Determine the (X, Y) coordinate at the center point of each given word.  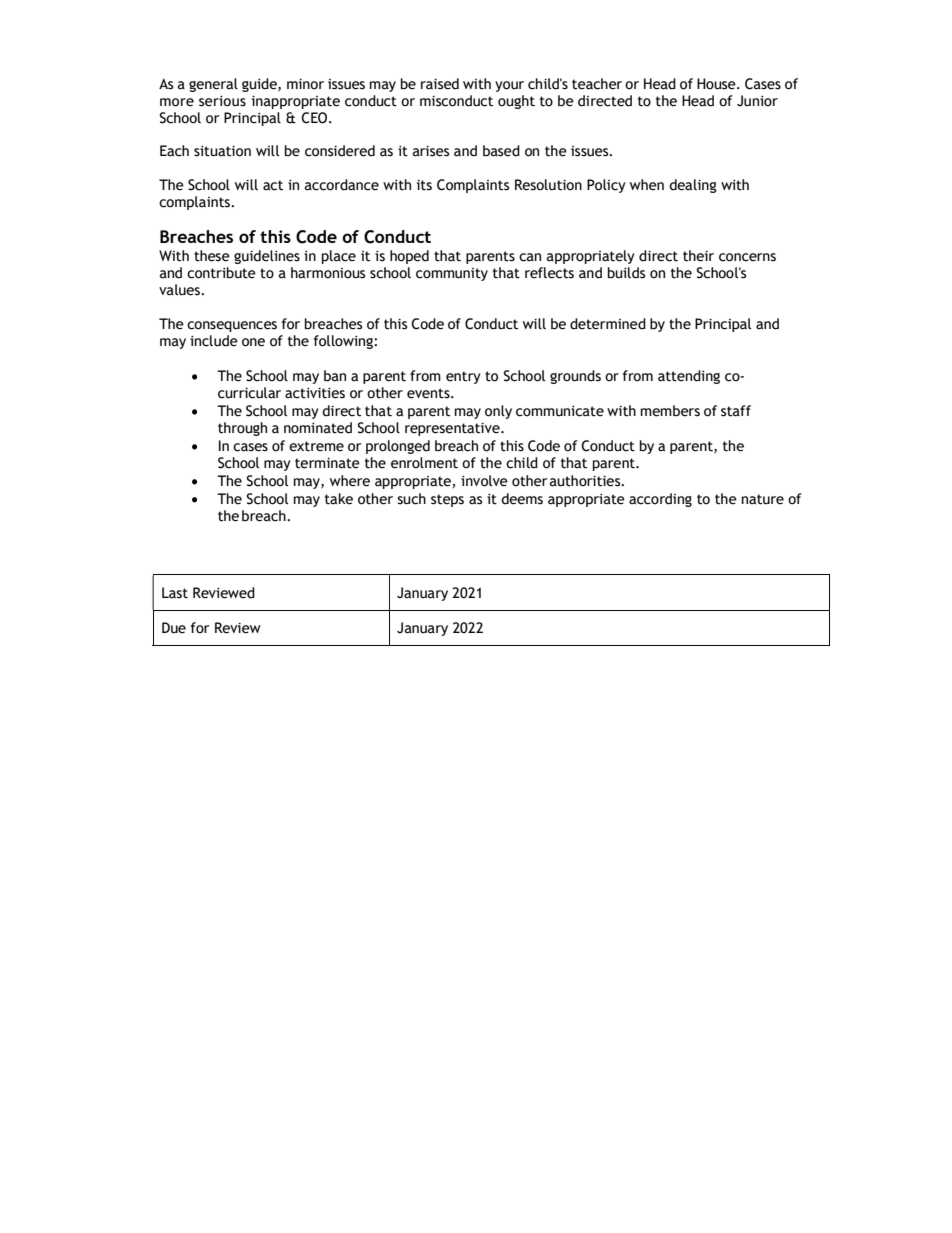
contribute (221, 273)
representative (453, 429)
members (670, 411)
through (242, 429)
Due (174, 628)
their (698, 256)
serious (222, 101)
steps (447, 500)
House (717, 84)
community (452, 274)
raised (440, 84)
